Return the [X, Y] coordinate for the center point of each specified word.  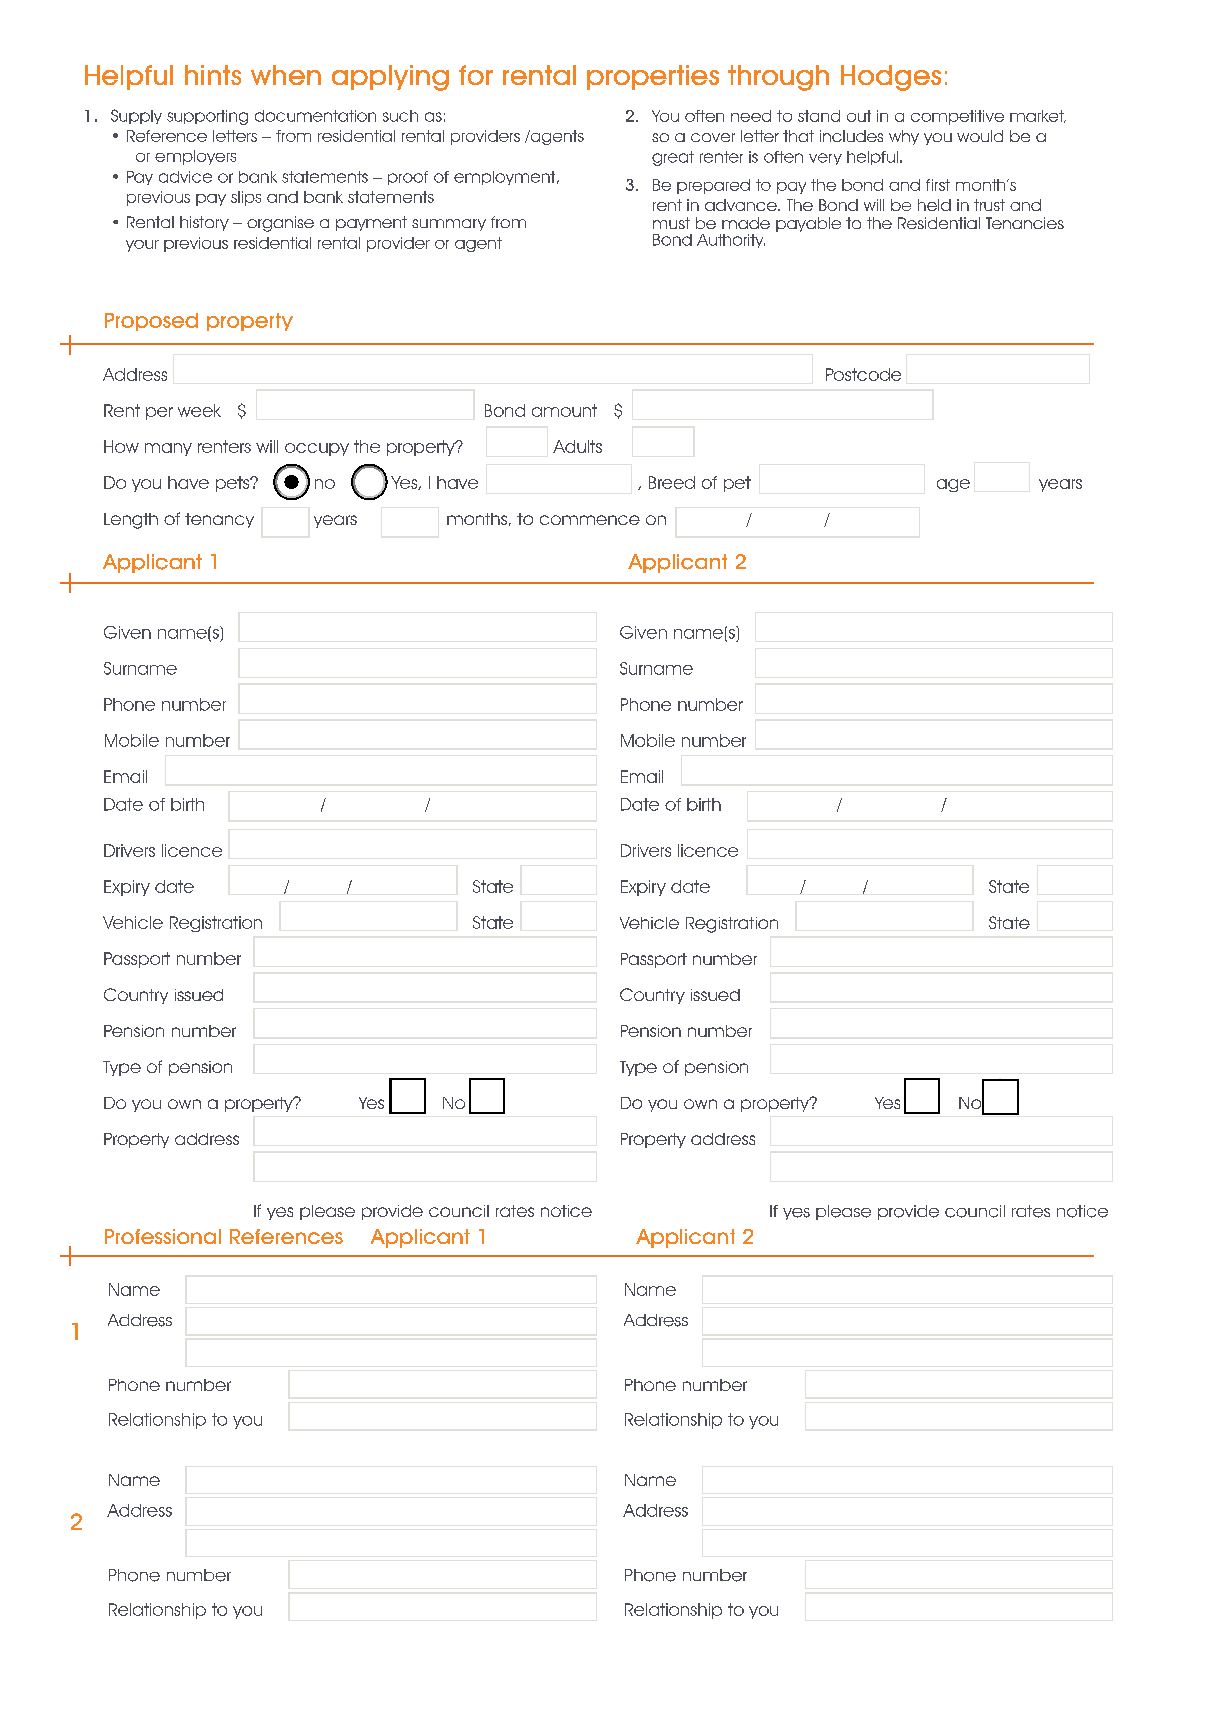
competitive [957, 117]
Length [131, 521]
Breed [672, 482]
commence [590, 520]
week [199, 410]
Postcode [863, 374]
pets [234, 484]
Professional [163, 1236]
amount [564, 410]
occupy [317, 449]
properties [653, 77]
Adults [577, 446]
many [168, 449]
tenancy [219, 520]
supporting [207, 117]
